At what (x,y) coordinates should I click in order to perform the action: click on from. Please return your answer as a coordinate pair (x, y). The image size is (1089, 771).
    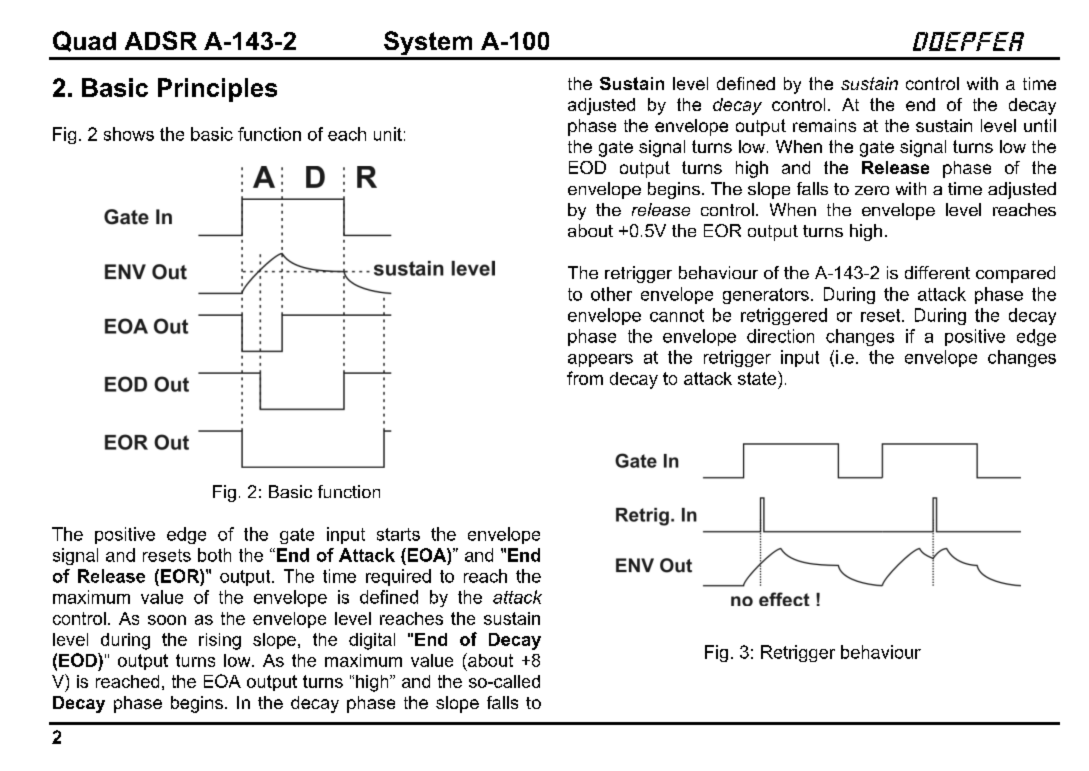
    Looking at the image, I should click on (585, 378).
